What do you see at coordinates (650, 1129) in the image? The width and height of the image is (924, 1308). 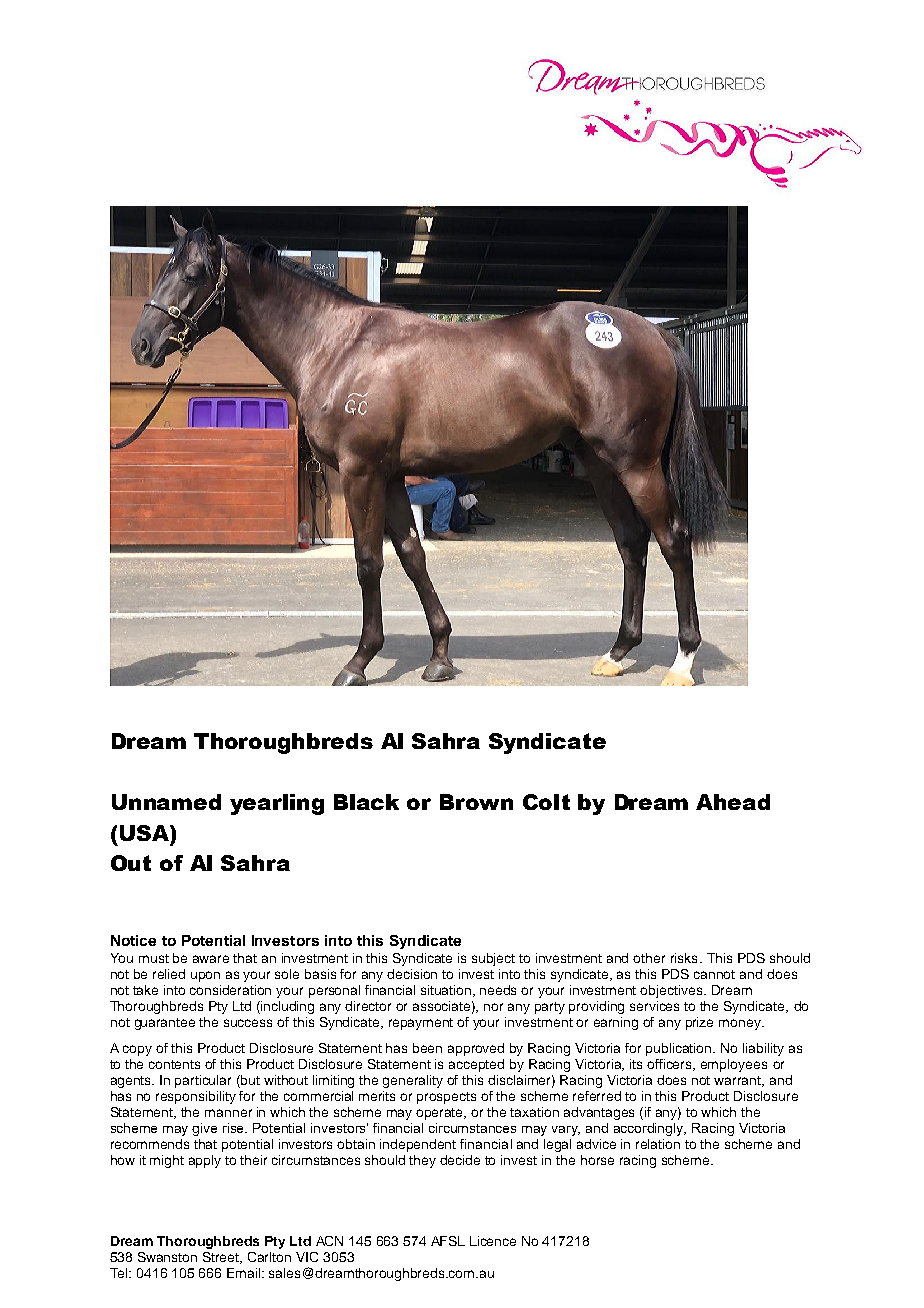 I see `accordingly` at bounding box center [650, 1129].
